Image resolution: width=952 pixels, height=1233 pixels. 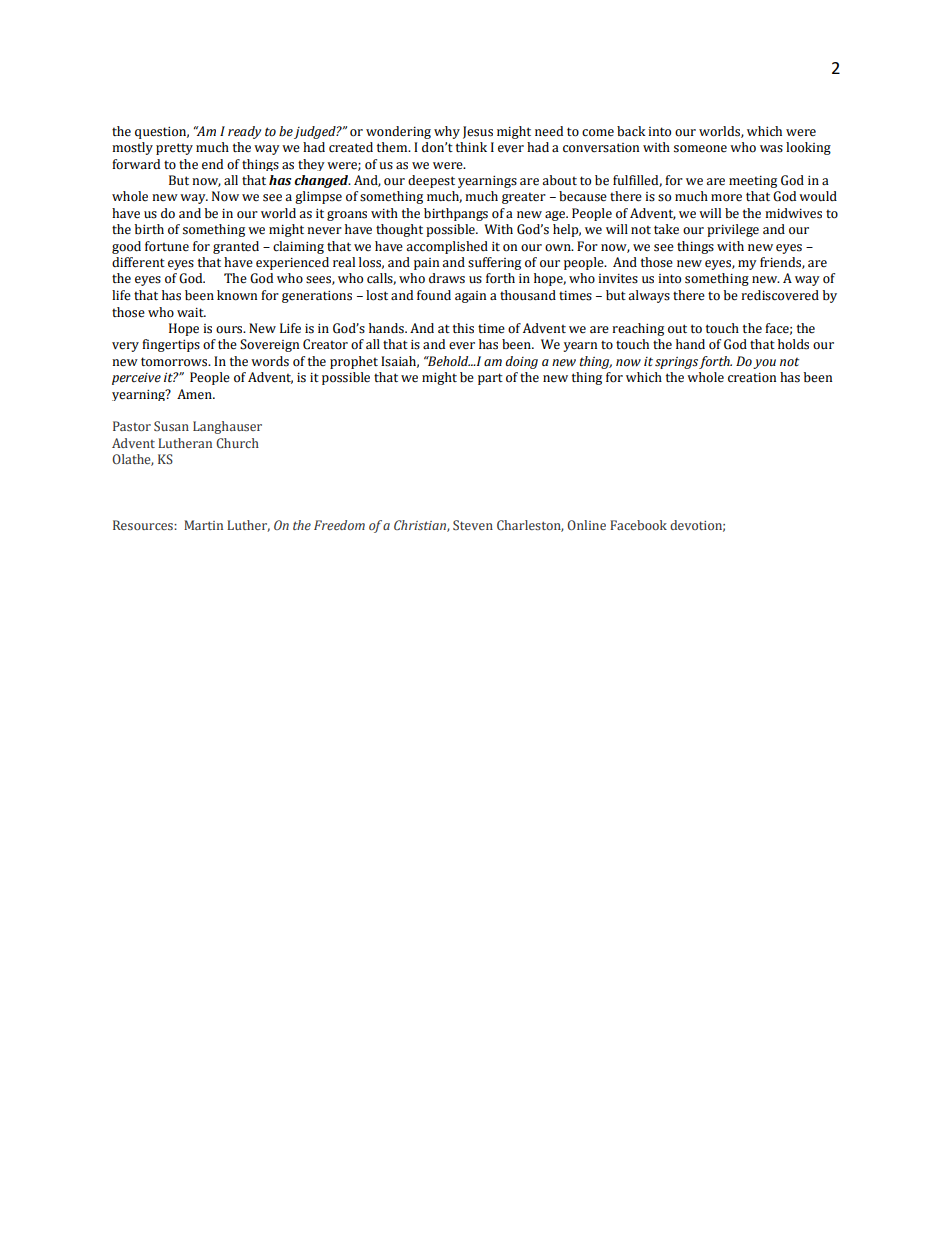 I want to click on creation, so click(x=752, y=378).
